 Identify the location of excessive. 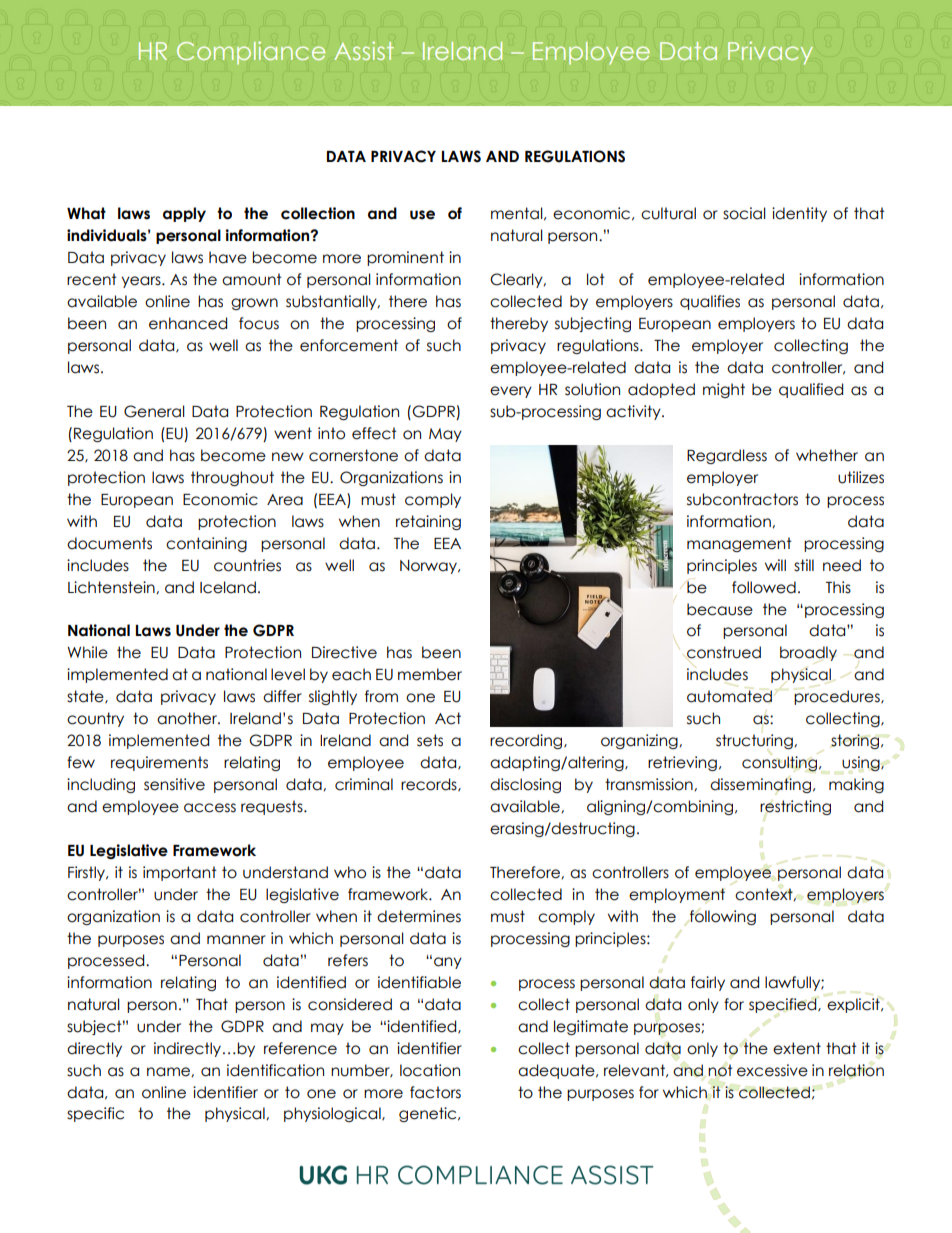
(772, 1070).
